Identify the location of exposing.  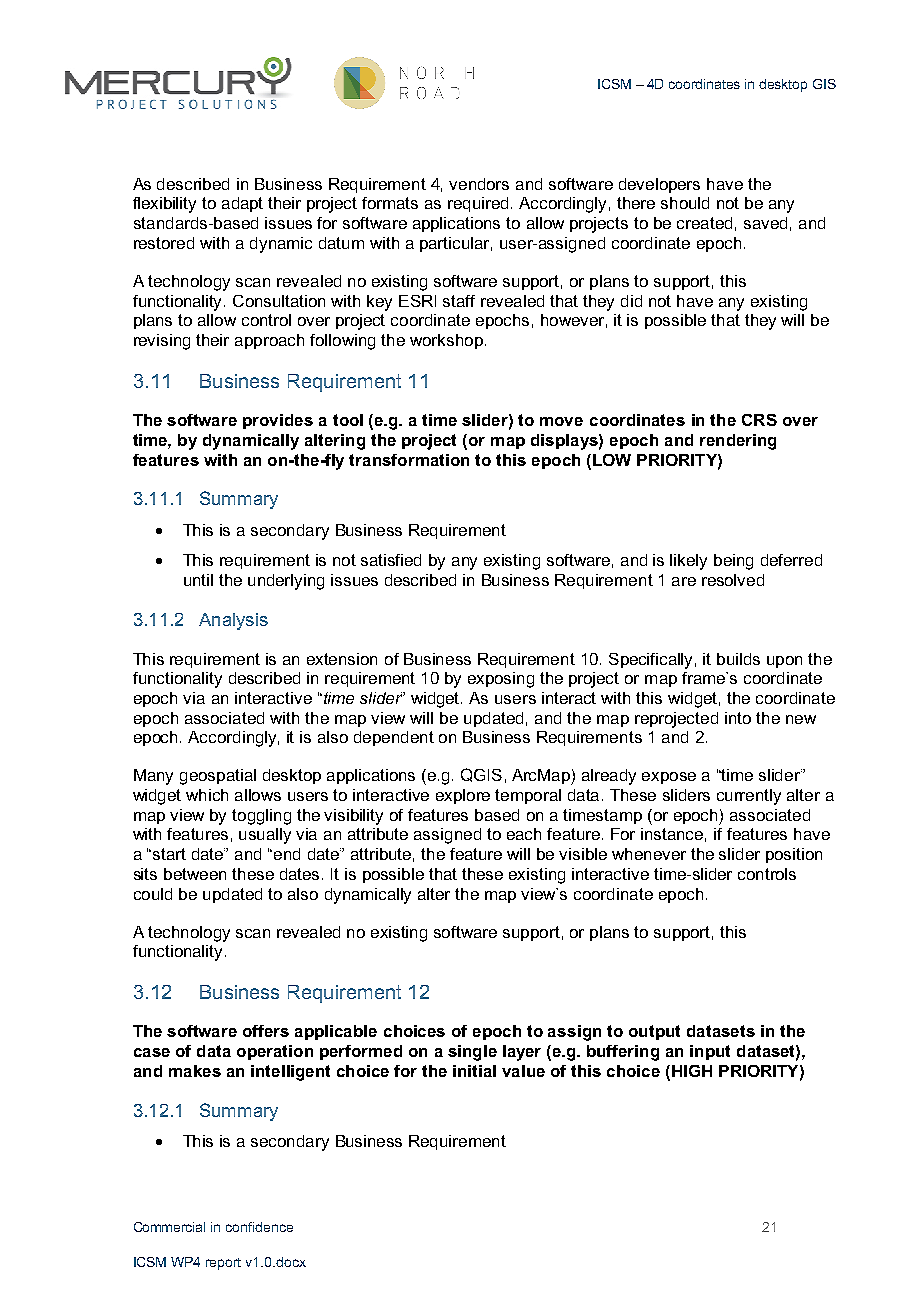
(501, 680).
